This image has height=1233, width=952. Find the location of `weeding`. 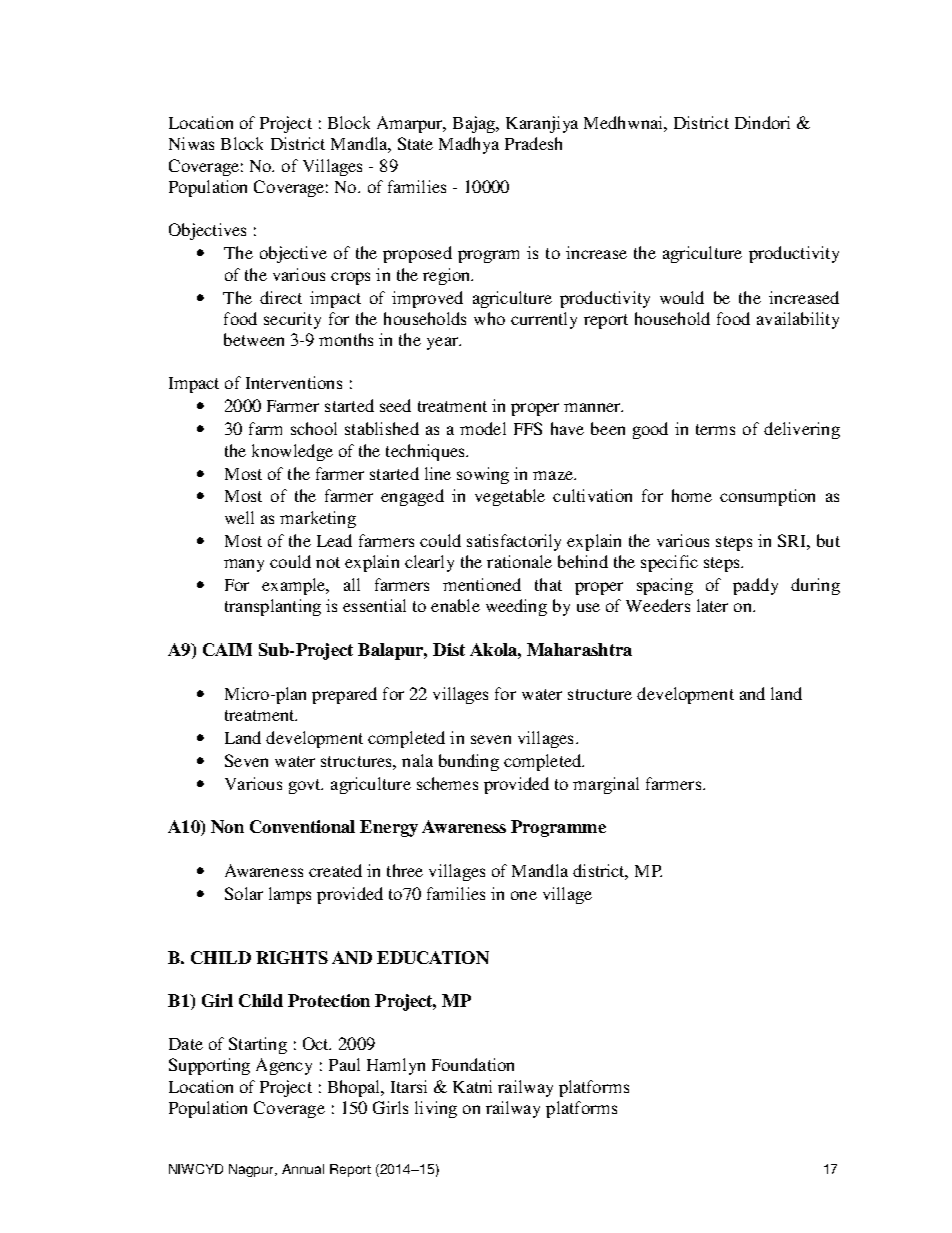

weeding is located at coordinates (516, 607).
